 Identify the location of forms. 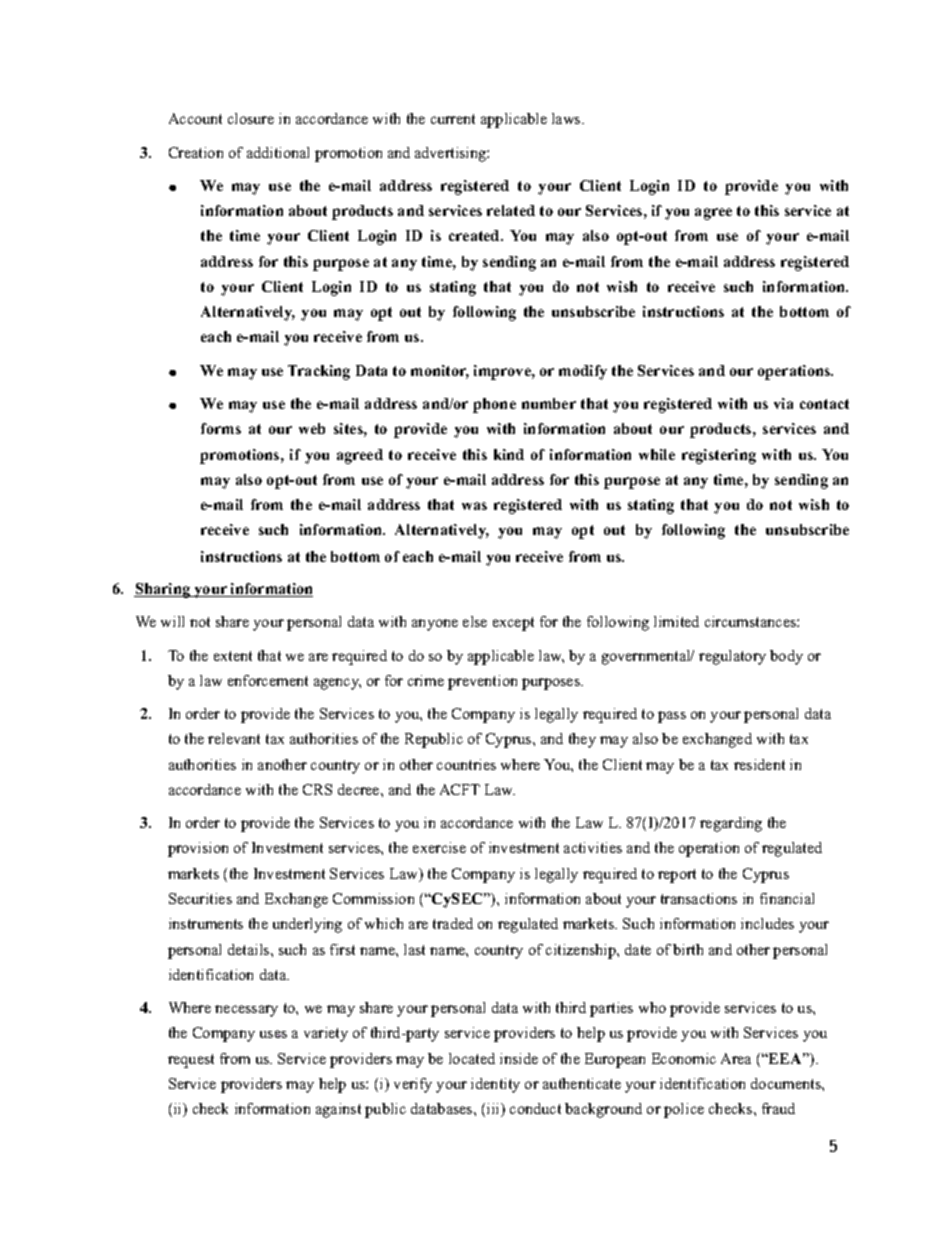
(221, 428).
